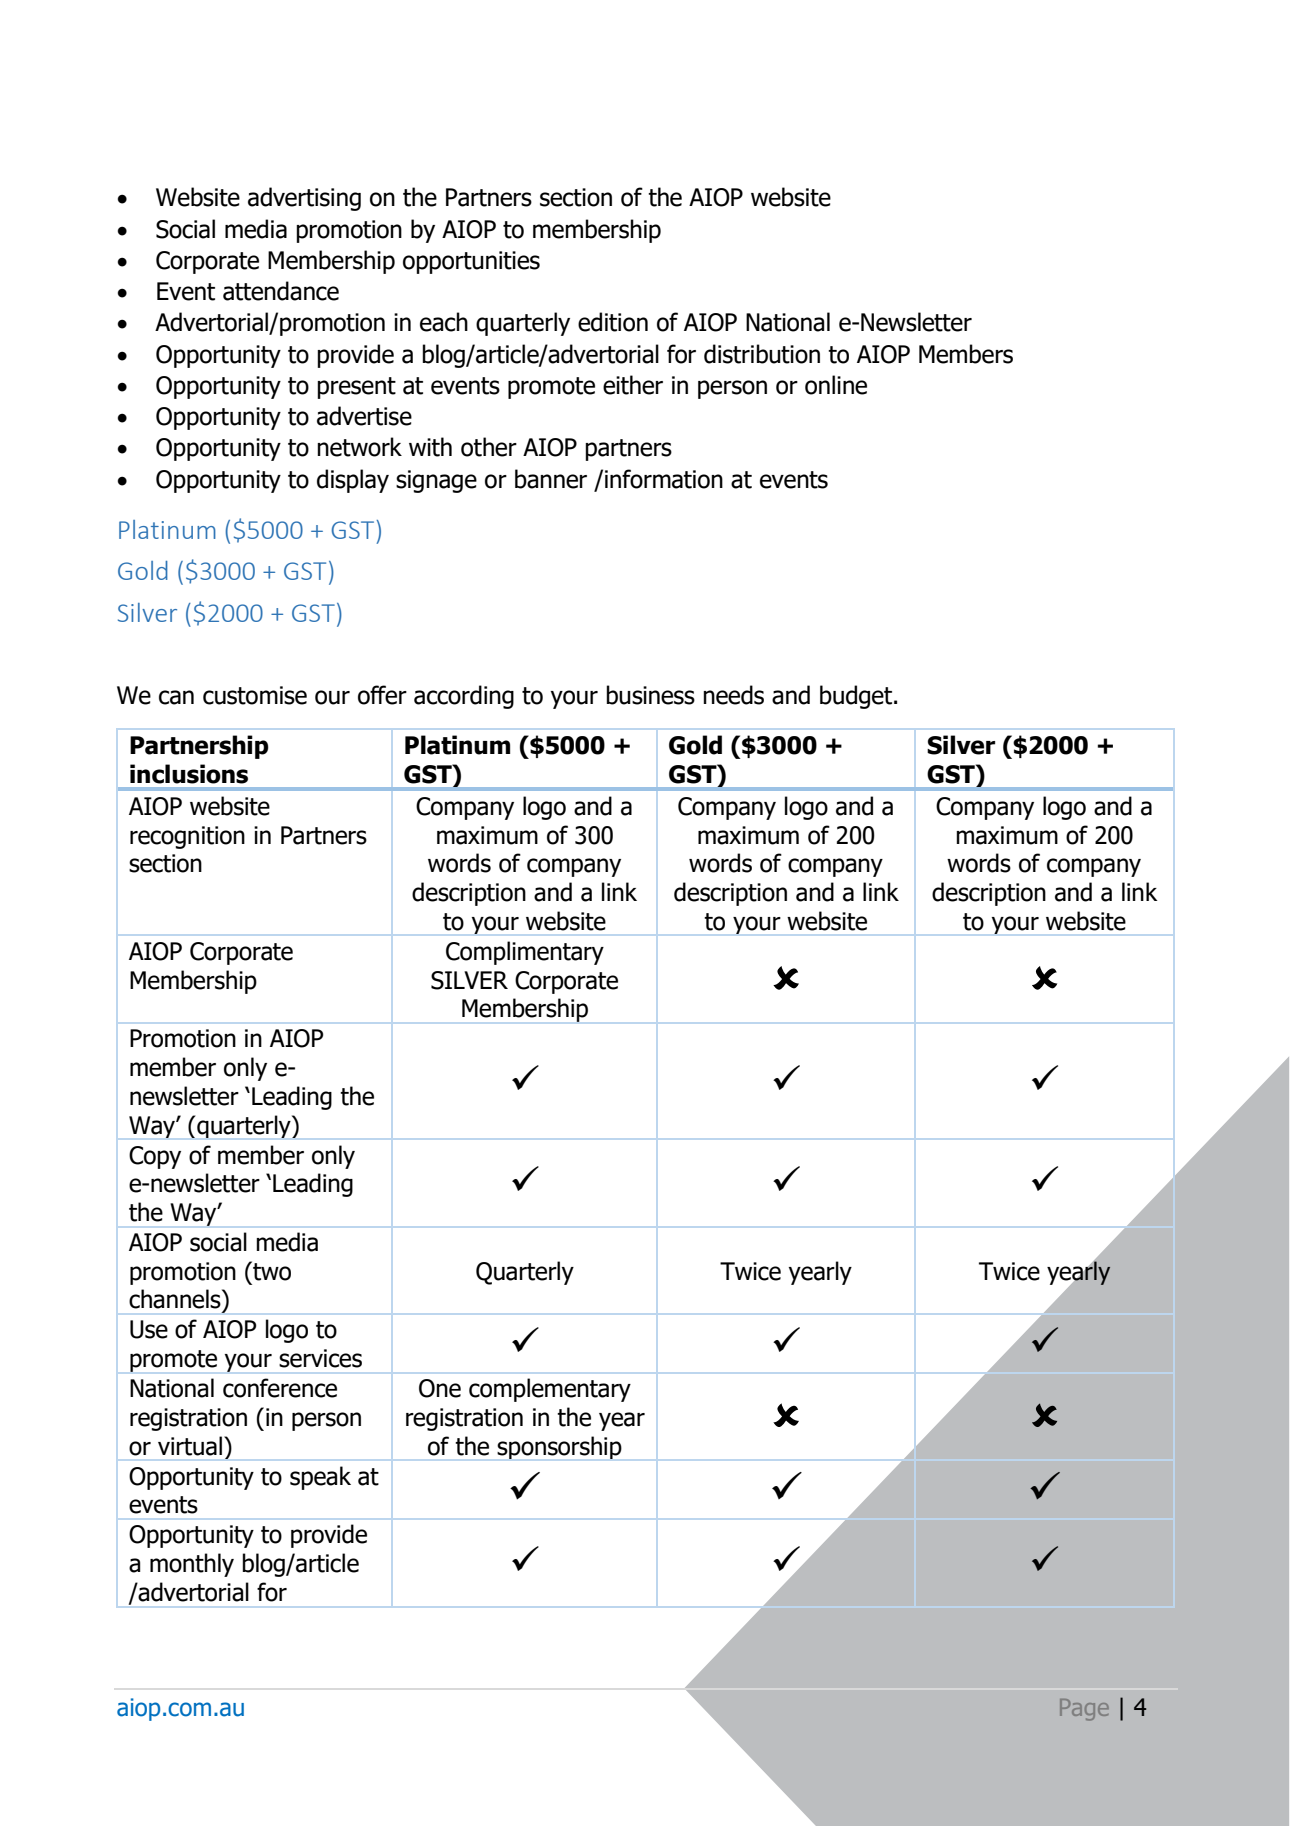 Image resolution: width=1291 pixels, height=1826 pixels. What do you see at coordinates (836, 385) in the image?
I see `online` at bounding box center [836, 385].
